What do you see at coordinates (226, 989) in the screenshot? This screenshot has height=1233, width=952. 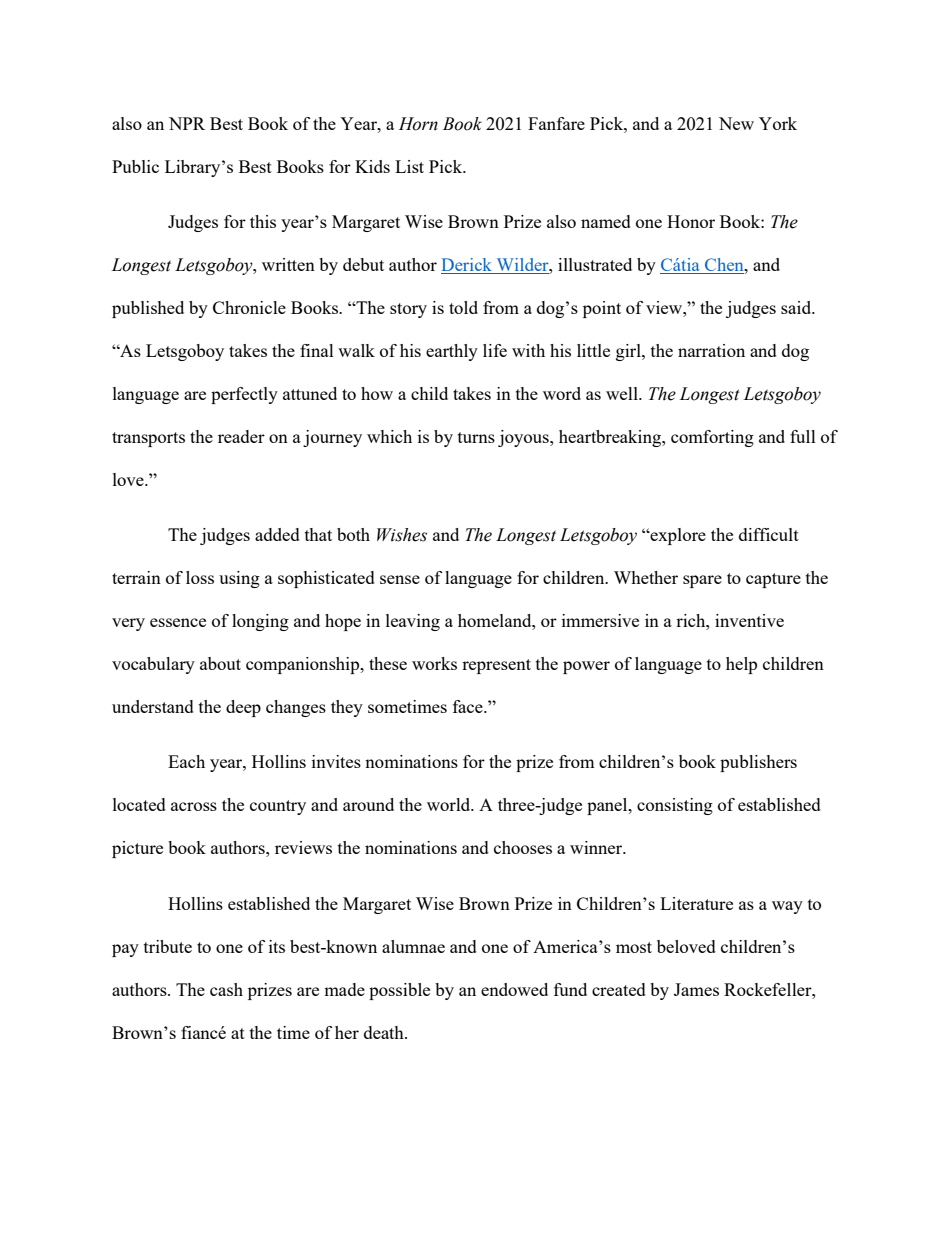 I see `cash` at bounding box center [226, 989].
